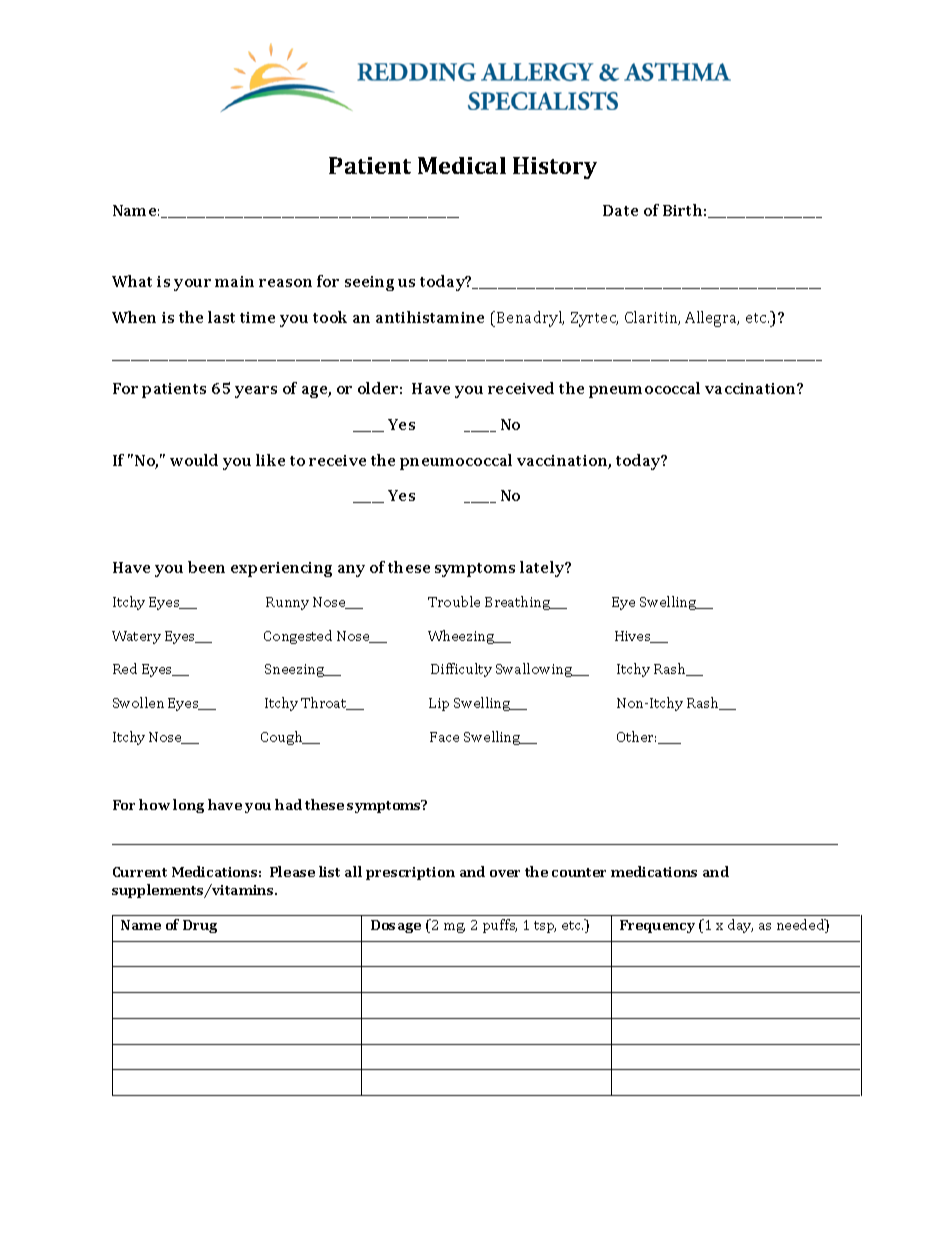  What do you see at coordinates (657, 926) in the screenshot?
I see `Frequency` at bounding box center [657, 926].
